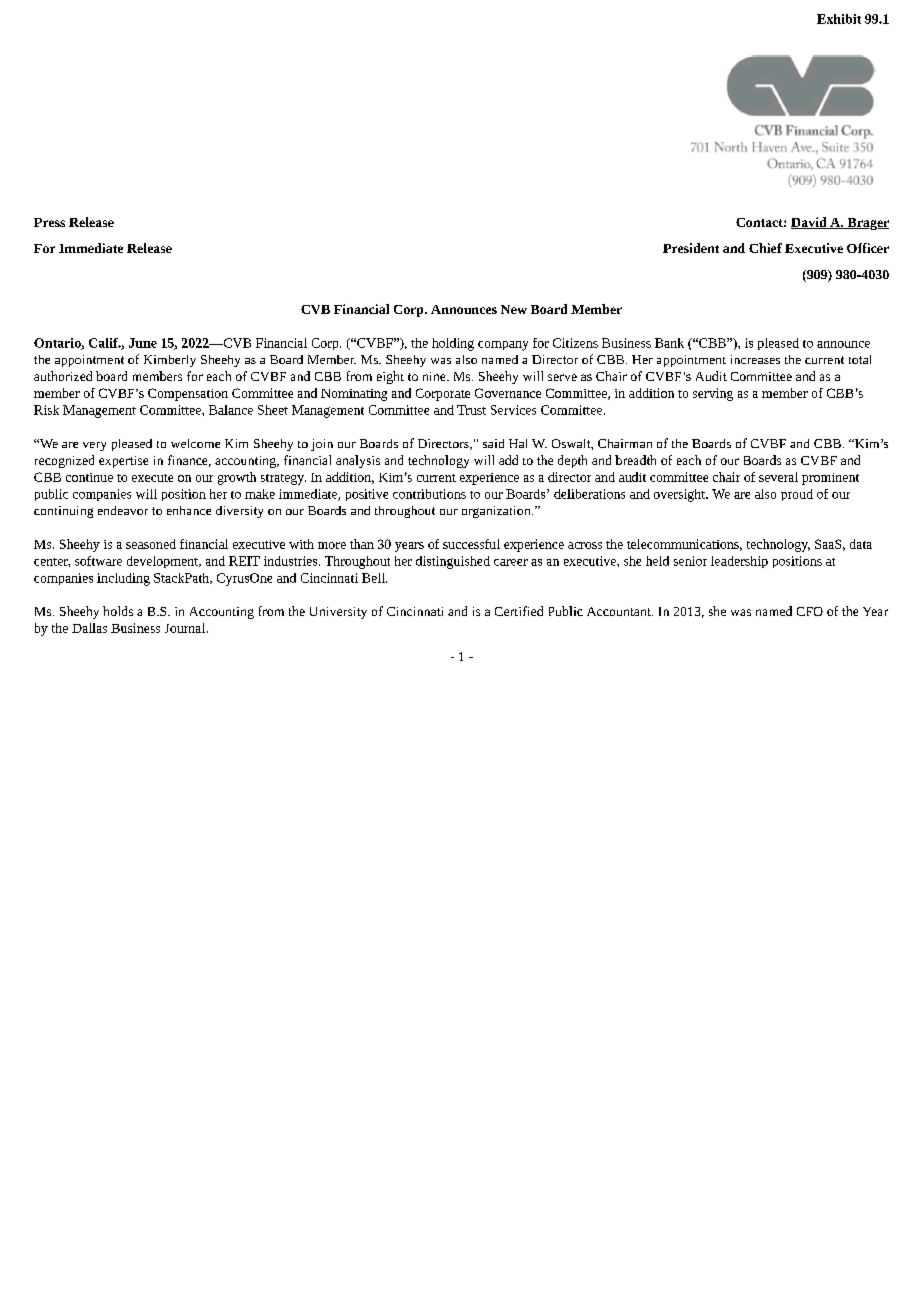 The width and height of the screenshot is (924, 1308). What do you see at coordinates (691, 248) in the screenshot?
I see `President` at bounding box center [691, 248].
